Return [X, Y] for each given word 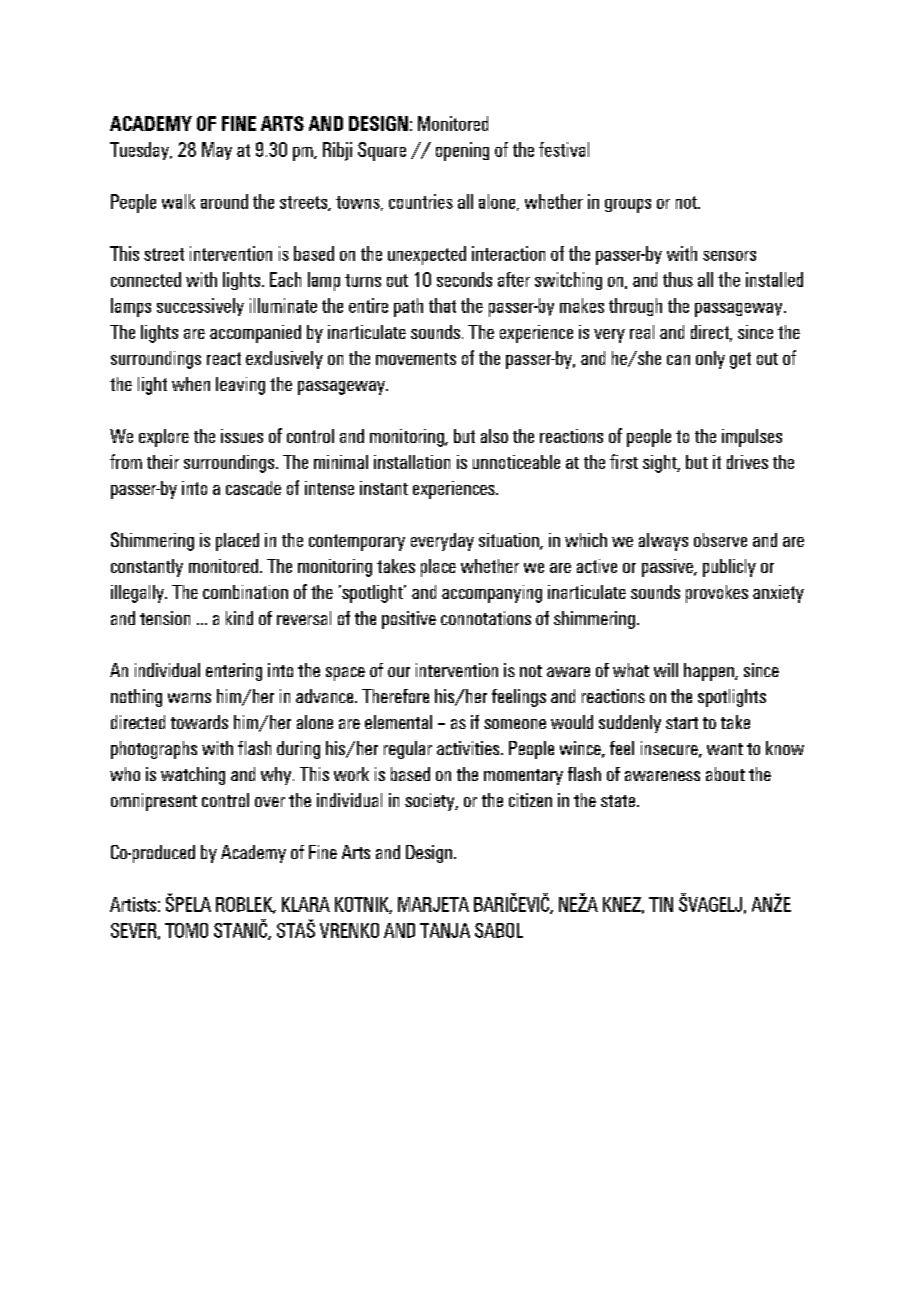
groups [628, 206]
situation [510, 541]
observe [720, 540]
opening [462, 151]
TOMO [186, 930]
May [217, 151]
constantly [147, 568]
